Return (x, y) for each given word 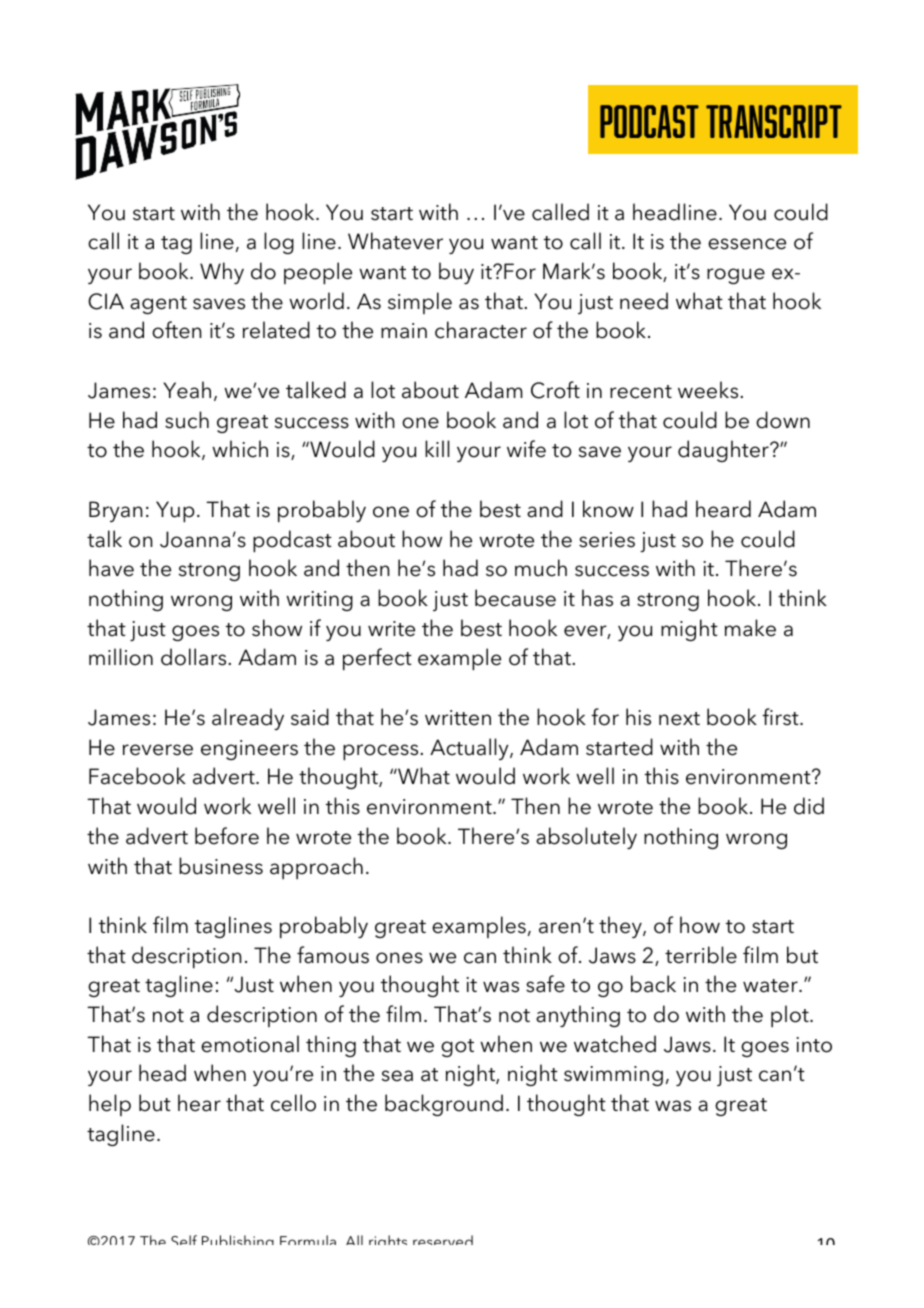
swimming (613, 1076)
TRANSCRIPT (774, 121)
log (279, 243)
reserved (443, 1240)
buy (456, 273)
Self (184, 1240)
